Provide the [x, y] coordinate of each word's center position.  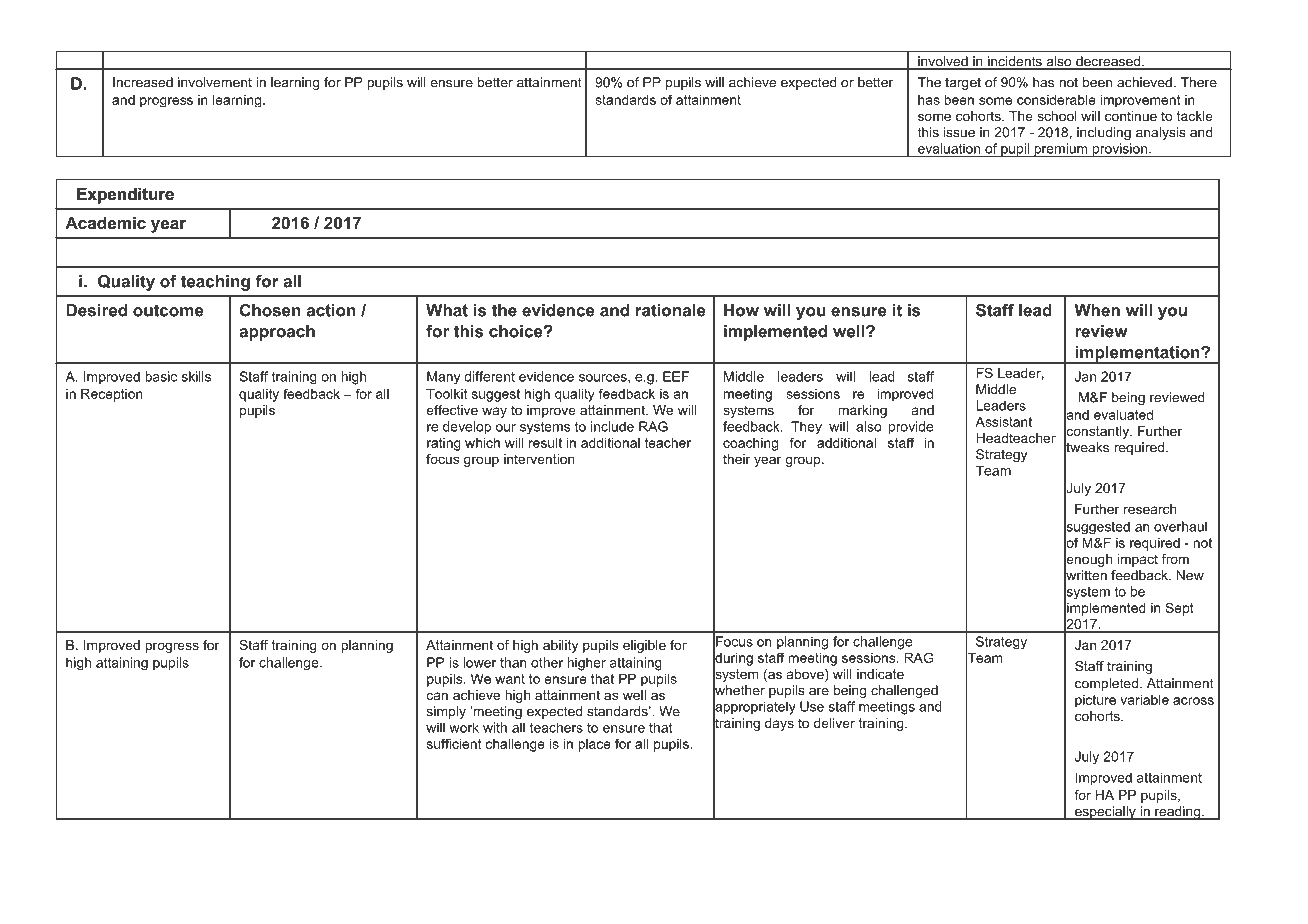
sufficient [454, 743]
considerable [1056, 100]
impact [1137, 560]
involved [943, 62]
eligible [644, 646]
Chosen [270, 310]
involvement [215, 82]
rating [444, 444]
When [1097, 310]
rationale [671, 310]
